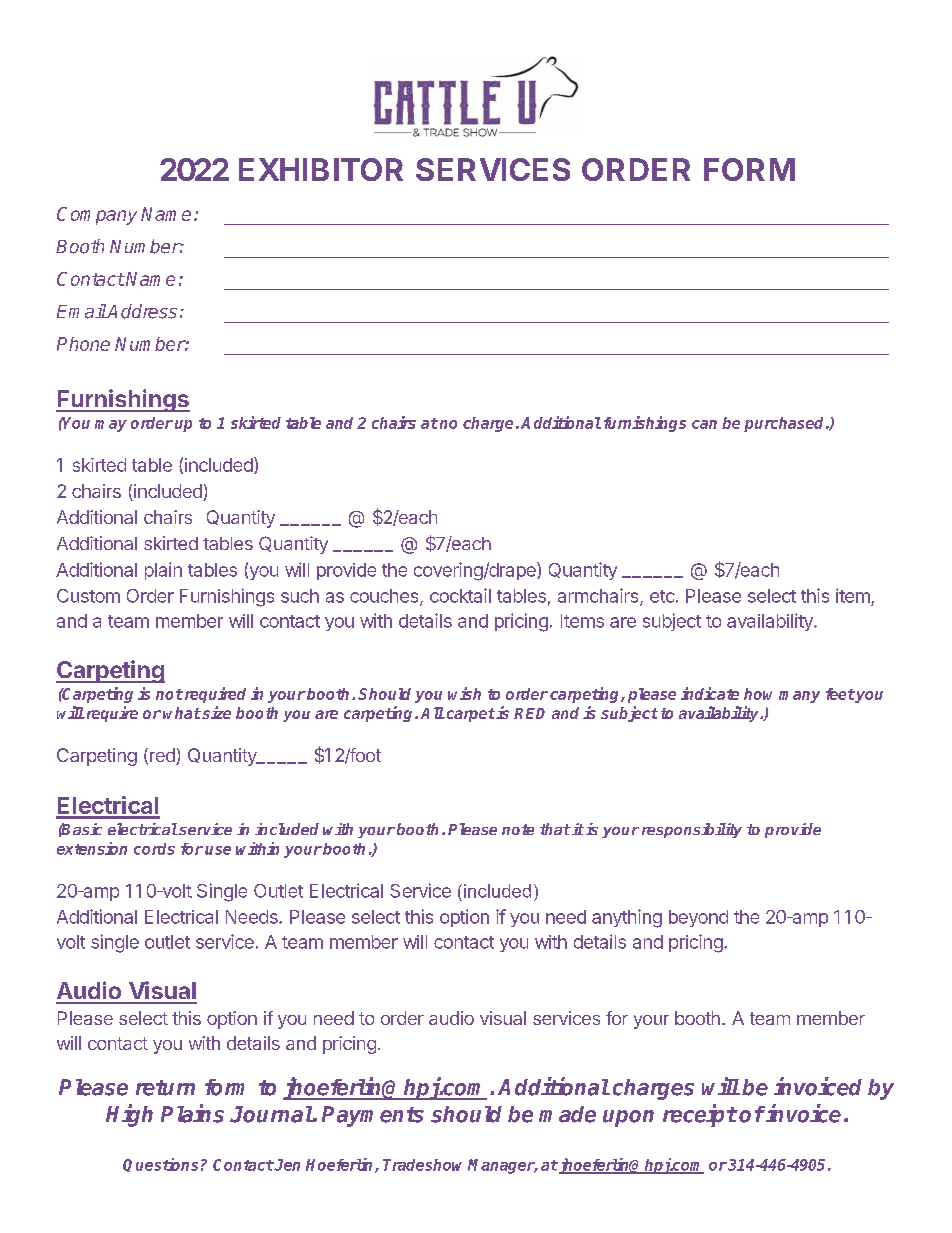  What do you see at coordinates (698, 918) in the document?
I see `beyond` at bounding box center [698, 918].
